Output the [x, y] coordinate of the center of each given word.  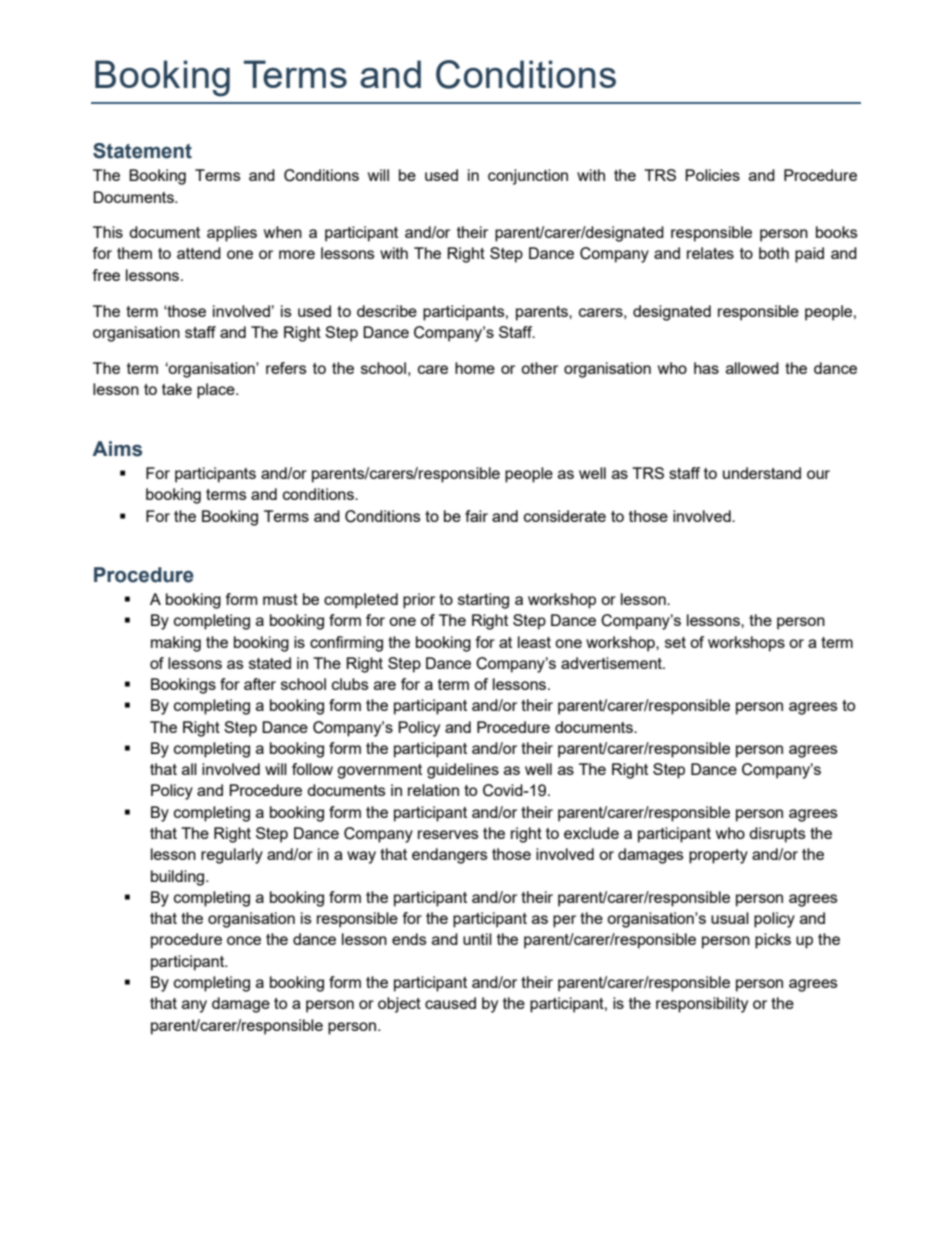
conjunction [528, 177]
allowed [752, 368]
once [244, 940]
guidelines [463, 771]
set [675, 642]
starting [483, 601]
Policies [712, 175]
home [475, 368]
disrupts [777, 835]
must [280, 599]
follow [312, 769]
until [477, 939]
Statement [142, 151]
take [177, 389]
